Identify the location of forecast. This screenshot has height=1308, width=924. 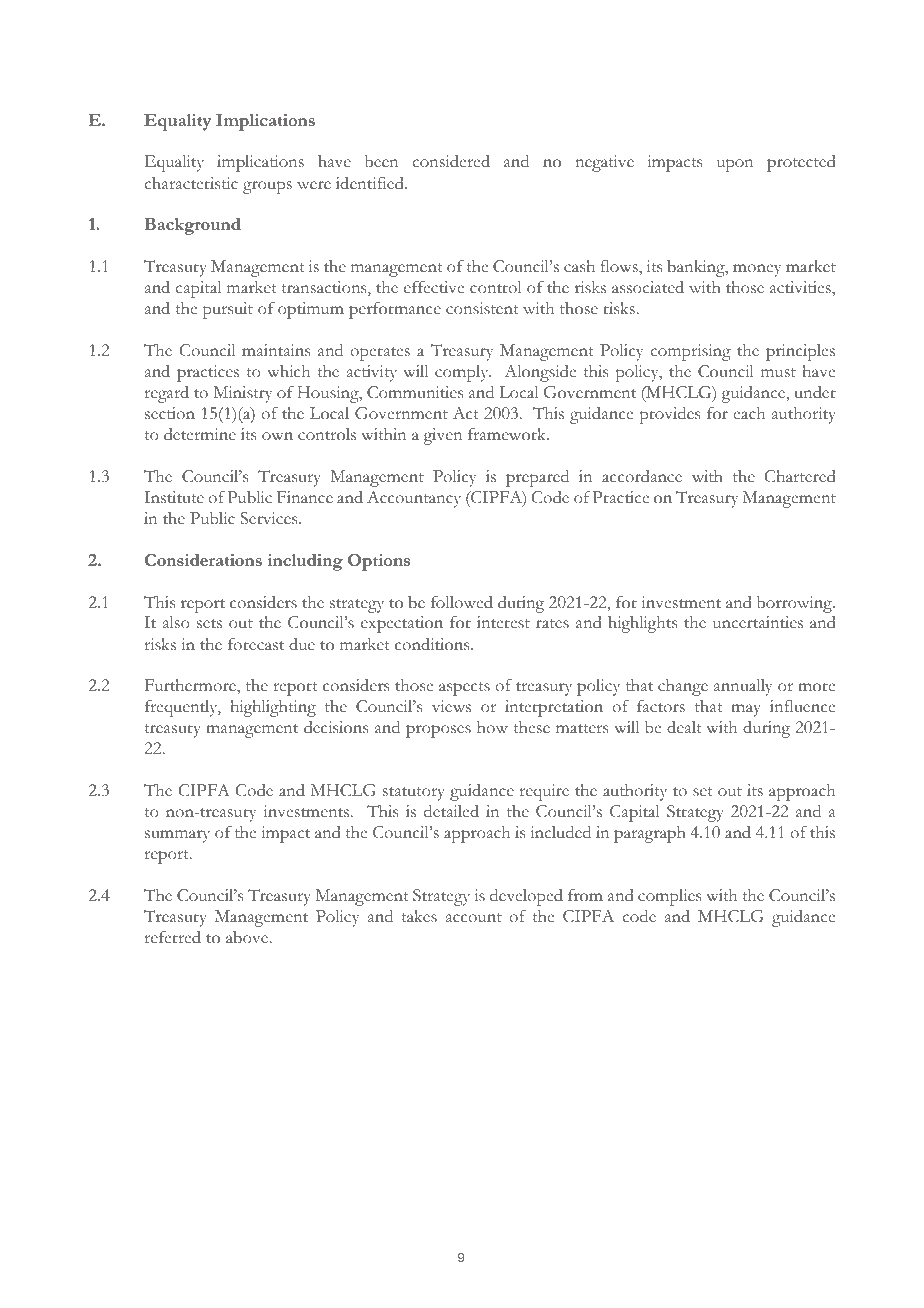
(256, 644).
